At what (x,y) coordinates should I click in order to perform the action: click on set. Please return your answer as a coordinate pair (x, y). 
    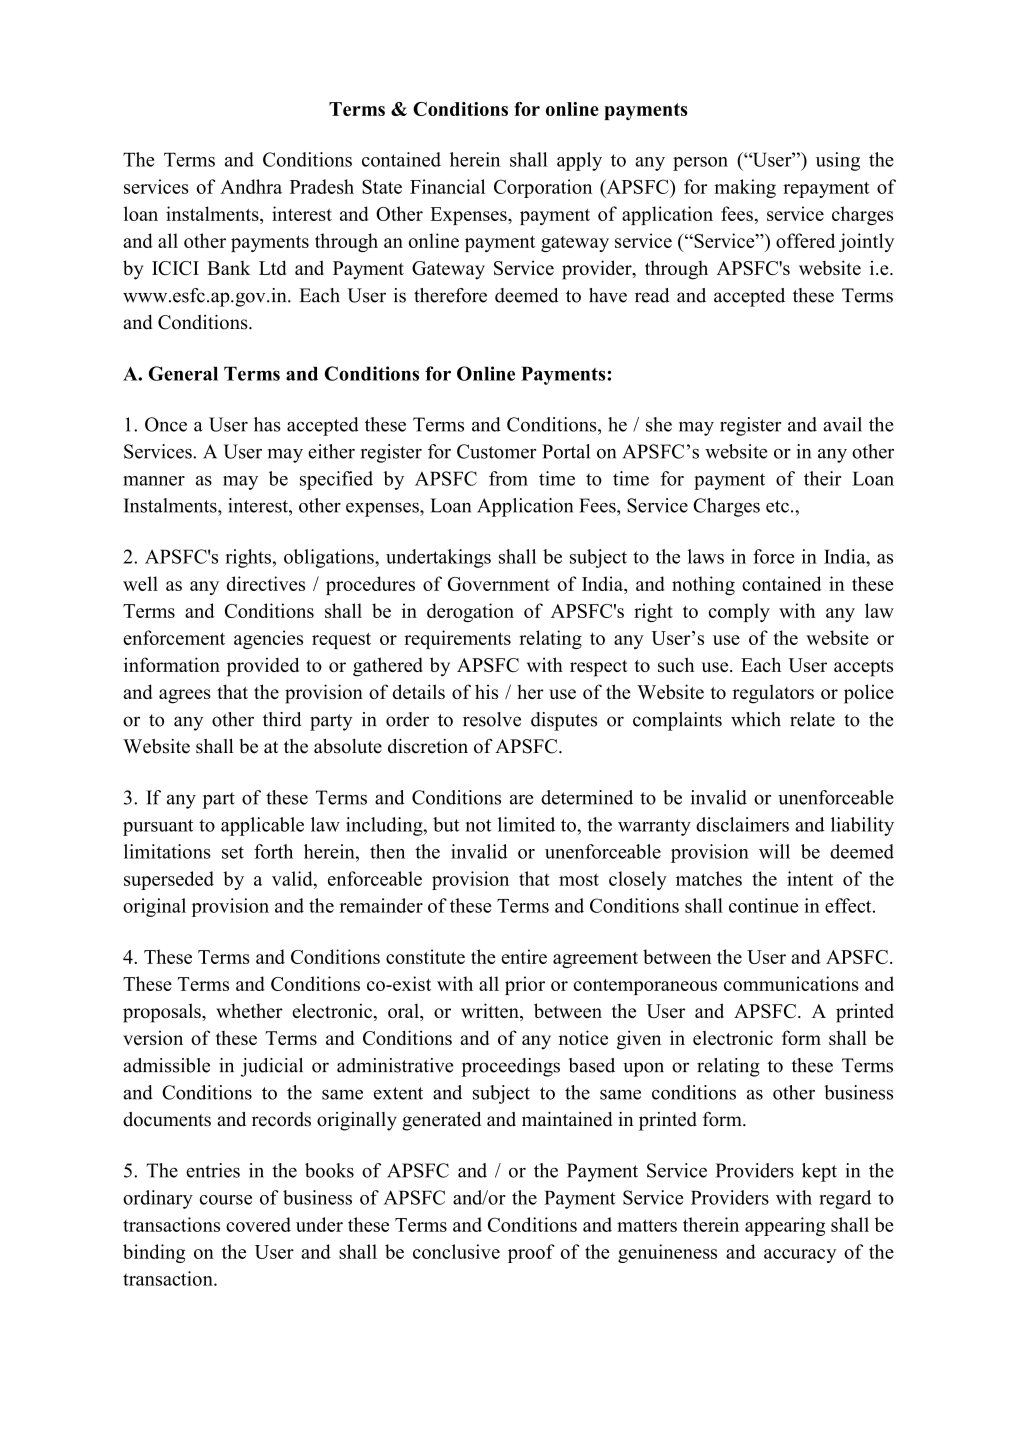
    Looking at the image, I should click on (233, 852).
